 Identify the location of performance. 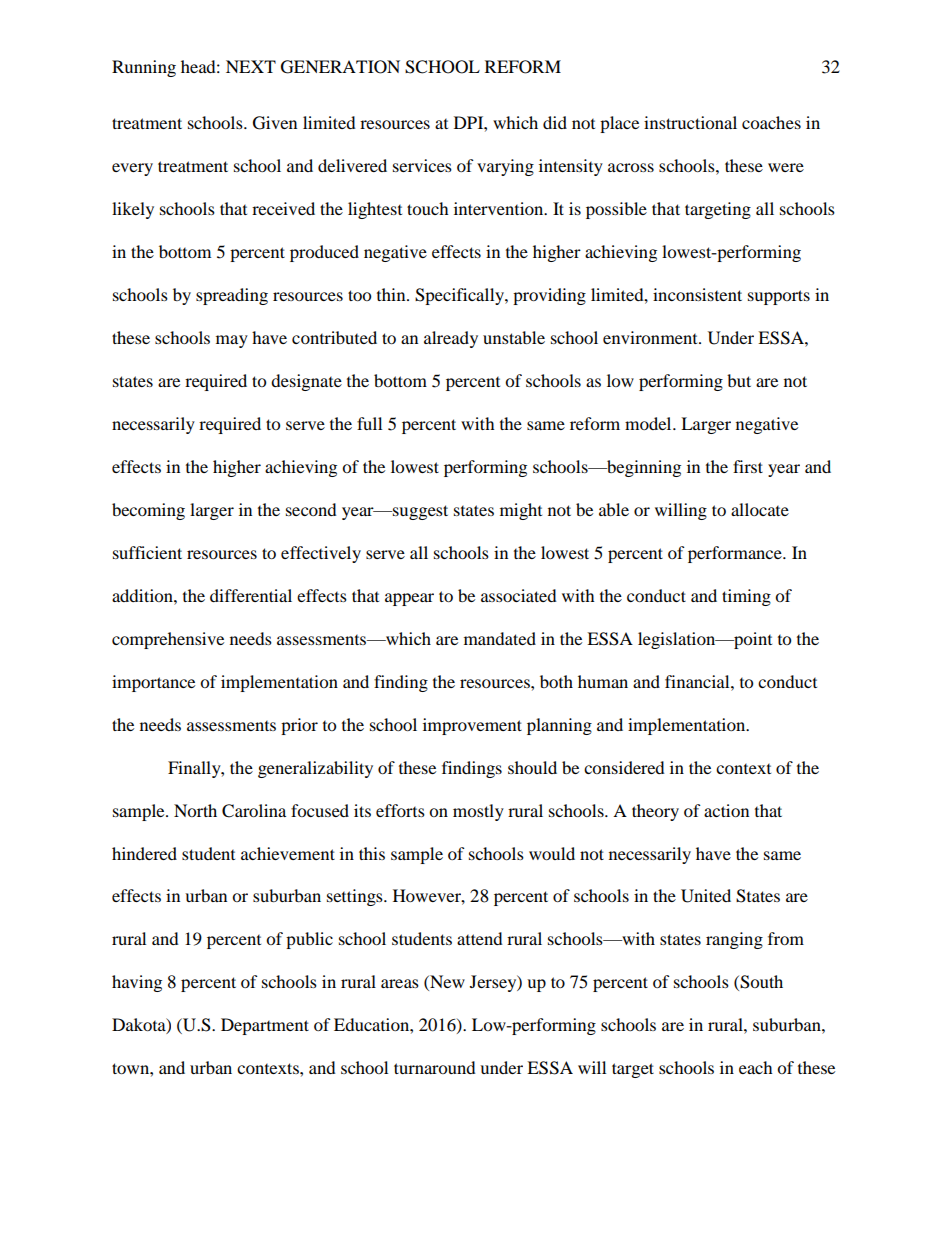
(736, 554).
